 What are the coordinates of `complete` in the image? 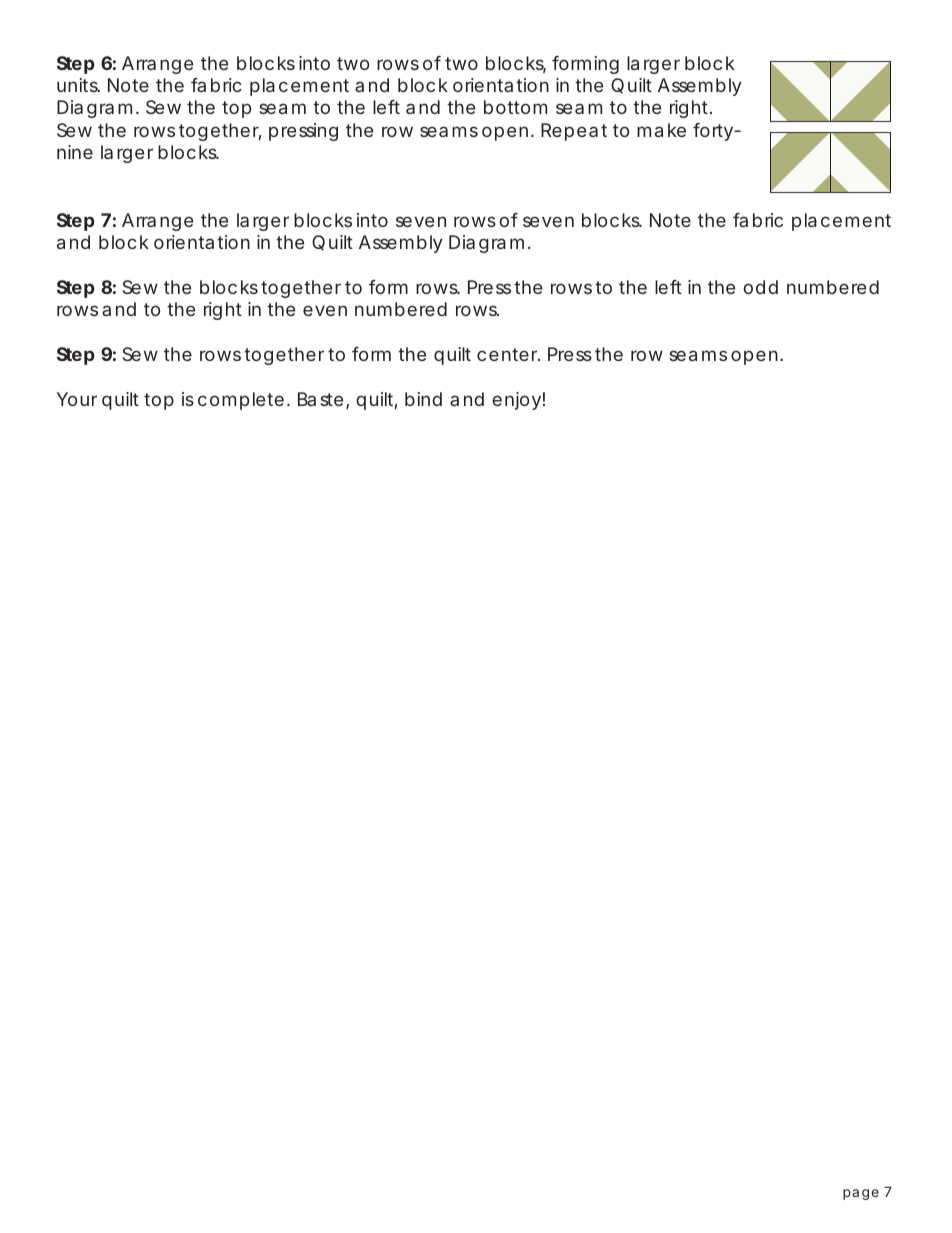 It's located at (241, 401).
